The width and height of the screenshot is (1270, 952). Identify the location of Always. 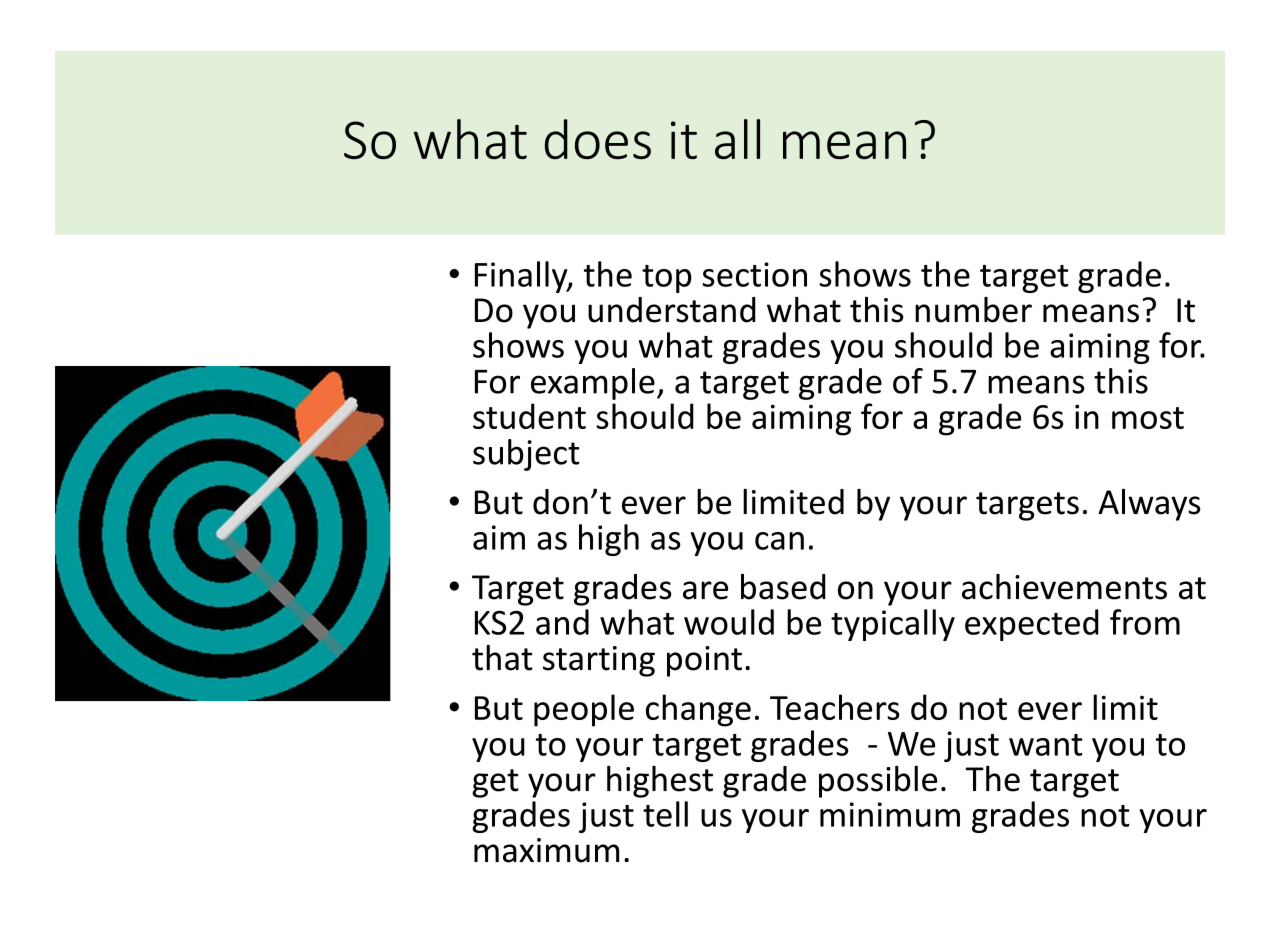
(1149, 505).
